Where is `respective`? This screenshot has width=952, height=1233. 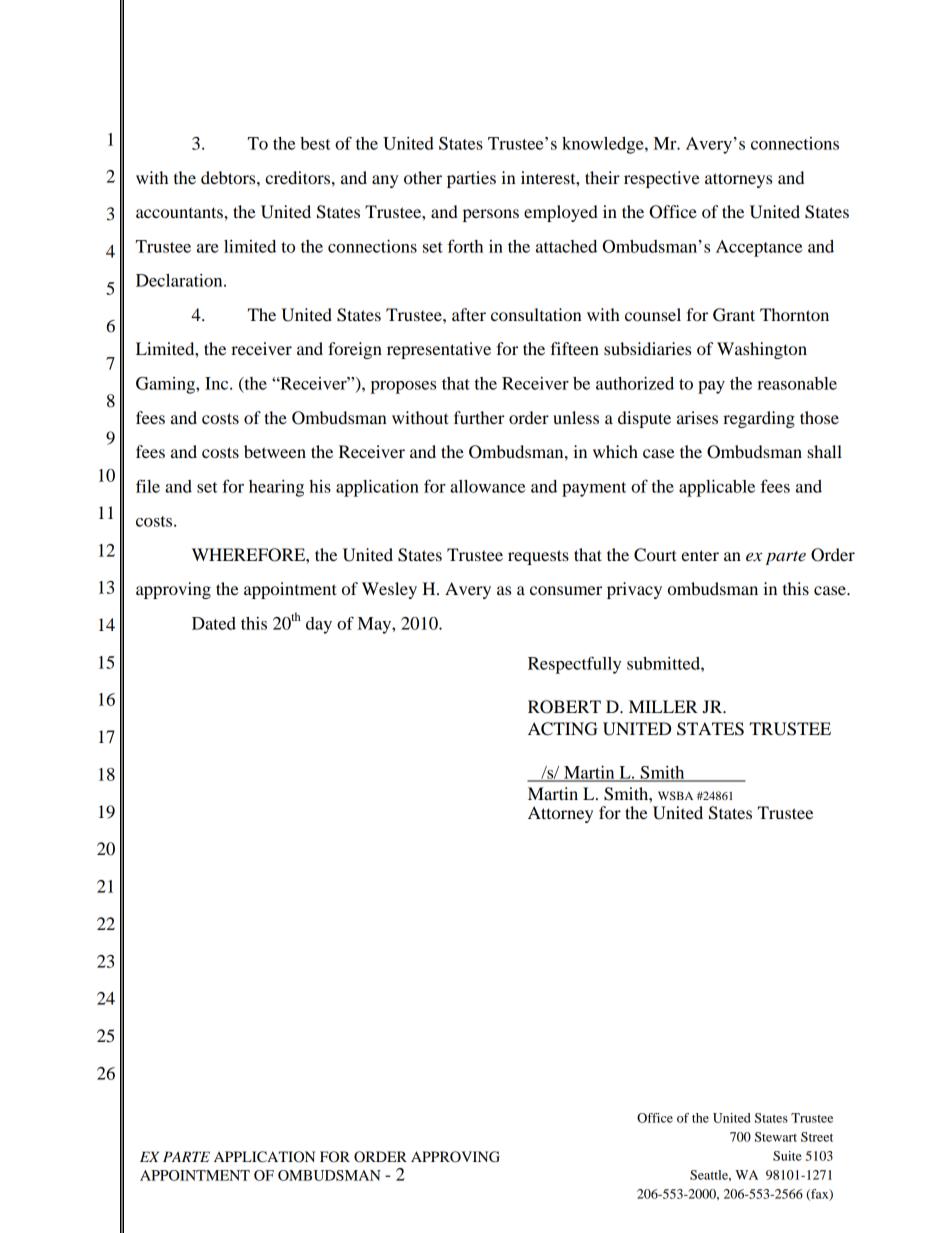 respective is located at coordinates (662, 179).
